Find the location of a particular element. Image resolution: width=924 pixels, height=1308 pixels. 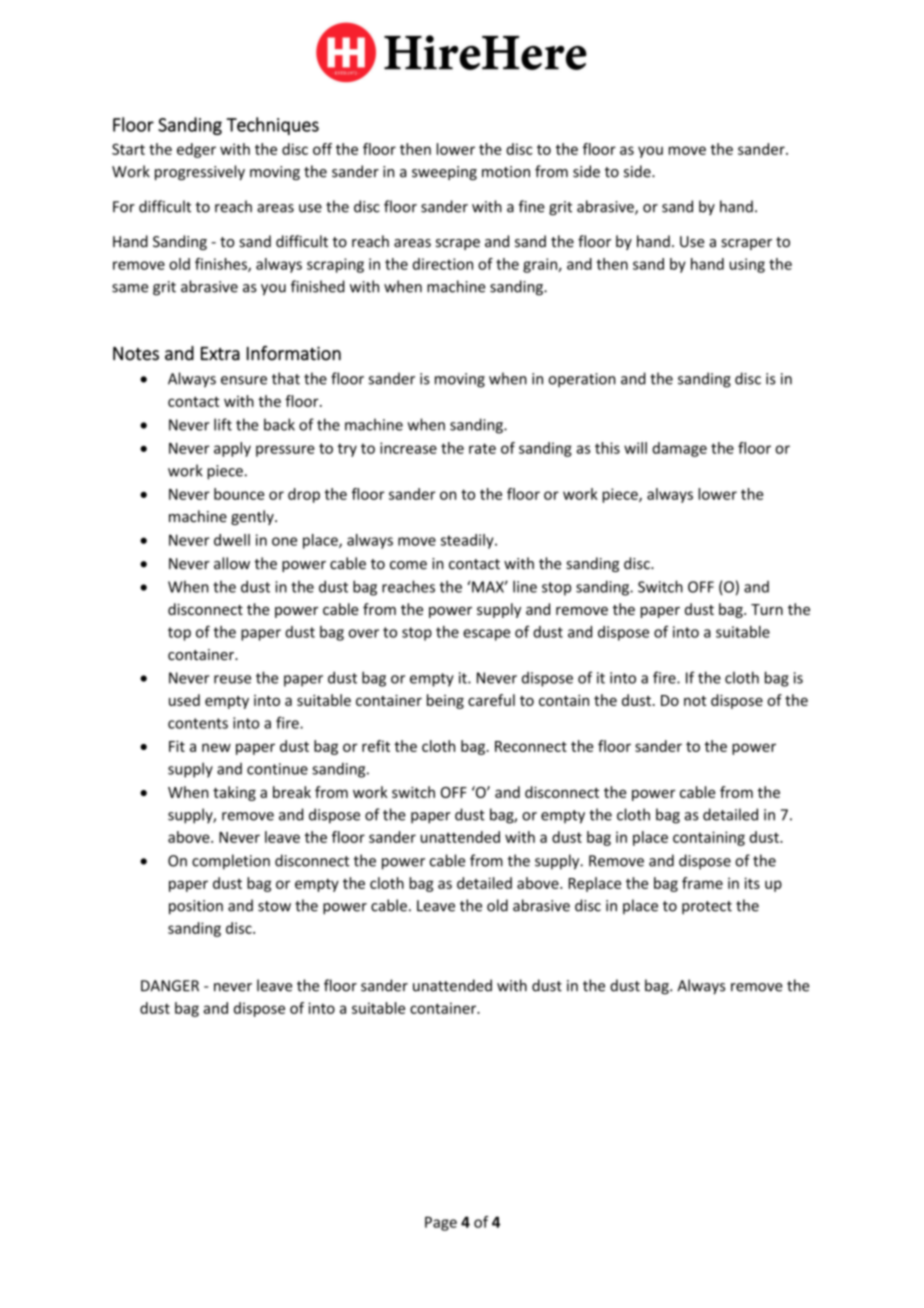

Page is located at coordinates (441, 1223).
